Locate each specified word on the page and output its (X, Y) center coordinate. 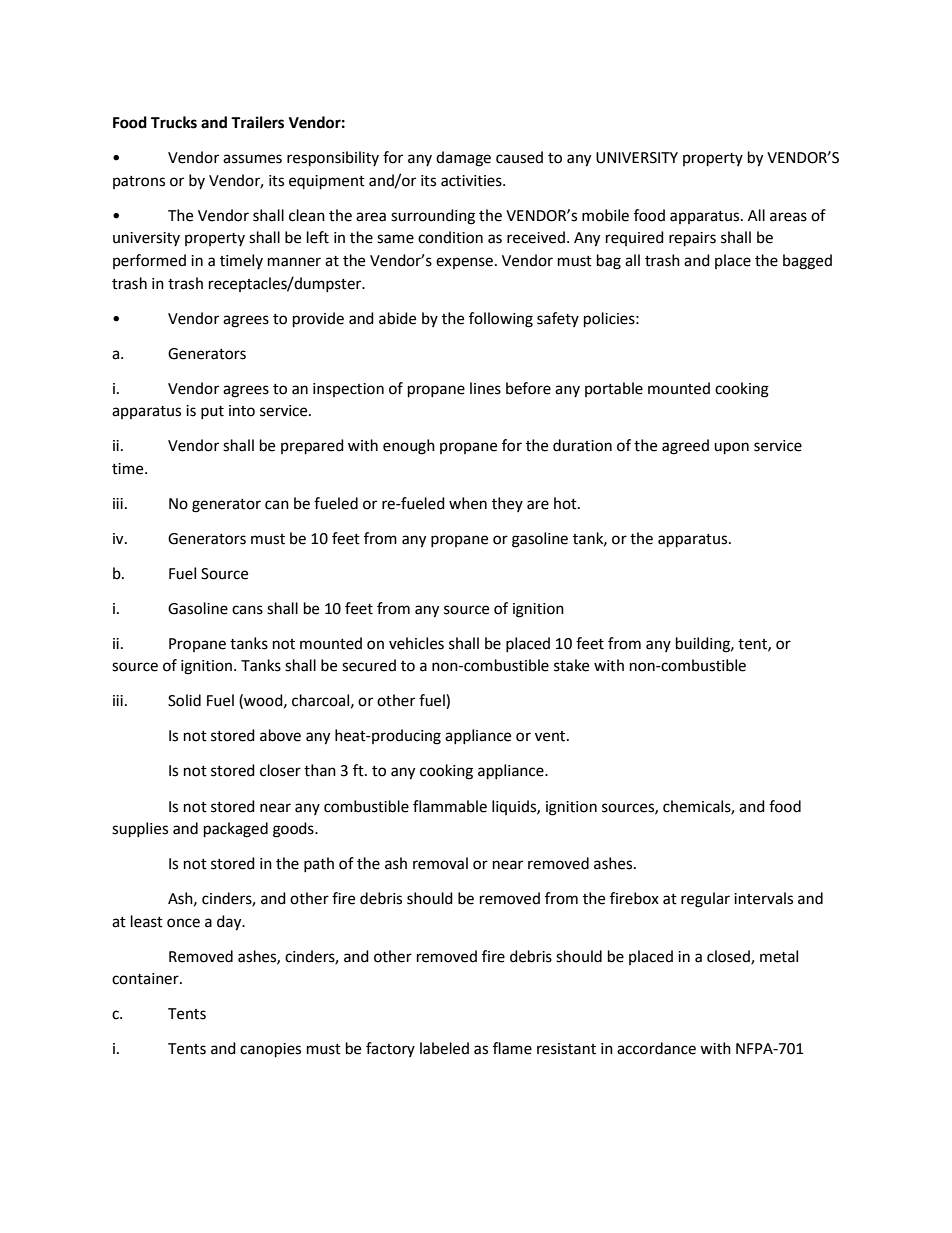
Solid (184, 700)
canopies (270, 1050)
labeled (444, 1048)
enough (409, 447)
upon (731, 448)
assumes (252, 159)
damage (463, 159)
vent (551, 736)
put (212, 412)
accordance (656, 1048)
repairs (692, 239)
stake (571, 665)
